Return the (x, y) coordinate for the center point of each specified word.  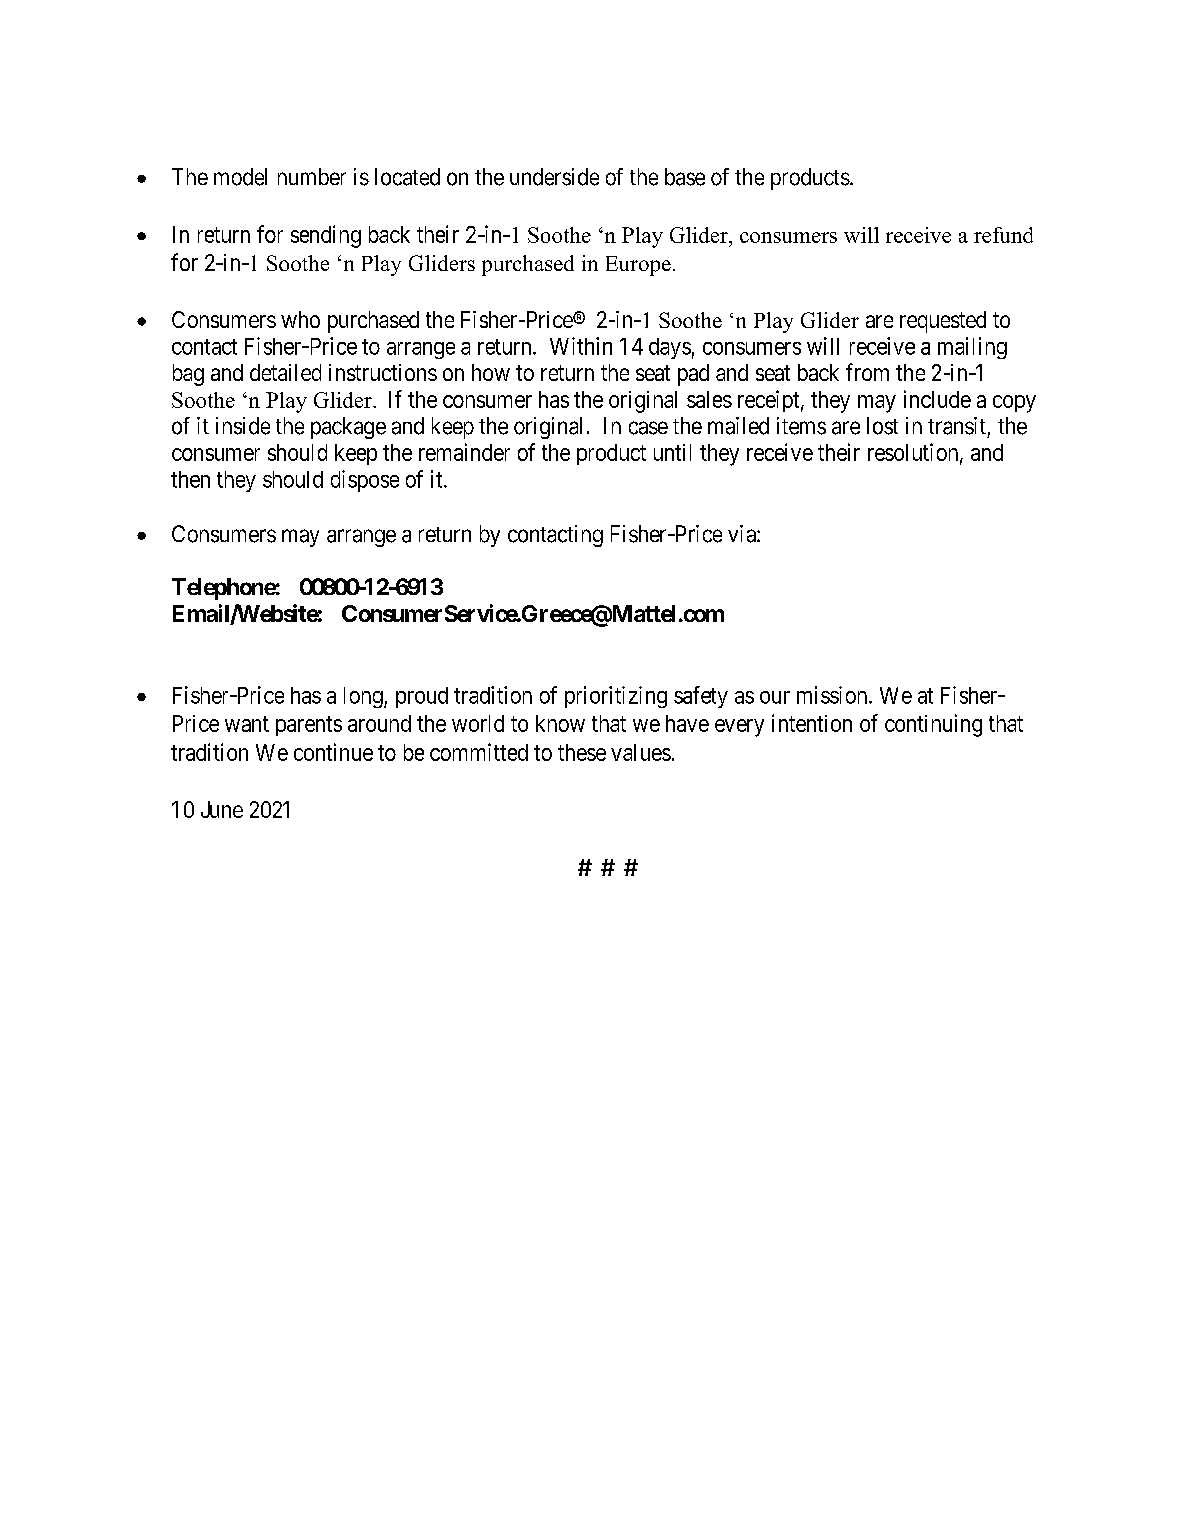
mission (833, 695)
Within (581, 346)
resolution (914, 453)
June (222, 809)
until (672, 452)
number (312, 176)
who (300, 319)
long (364, 697)
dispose (365, 481)
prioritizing (616, 697)
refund (1003, 235)
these (582, 752)
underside (554, 177)
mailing (972, 348)
